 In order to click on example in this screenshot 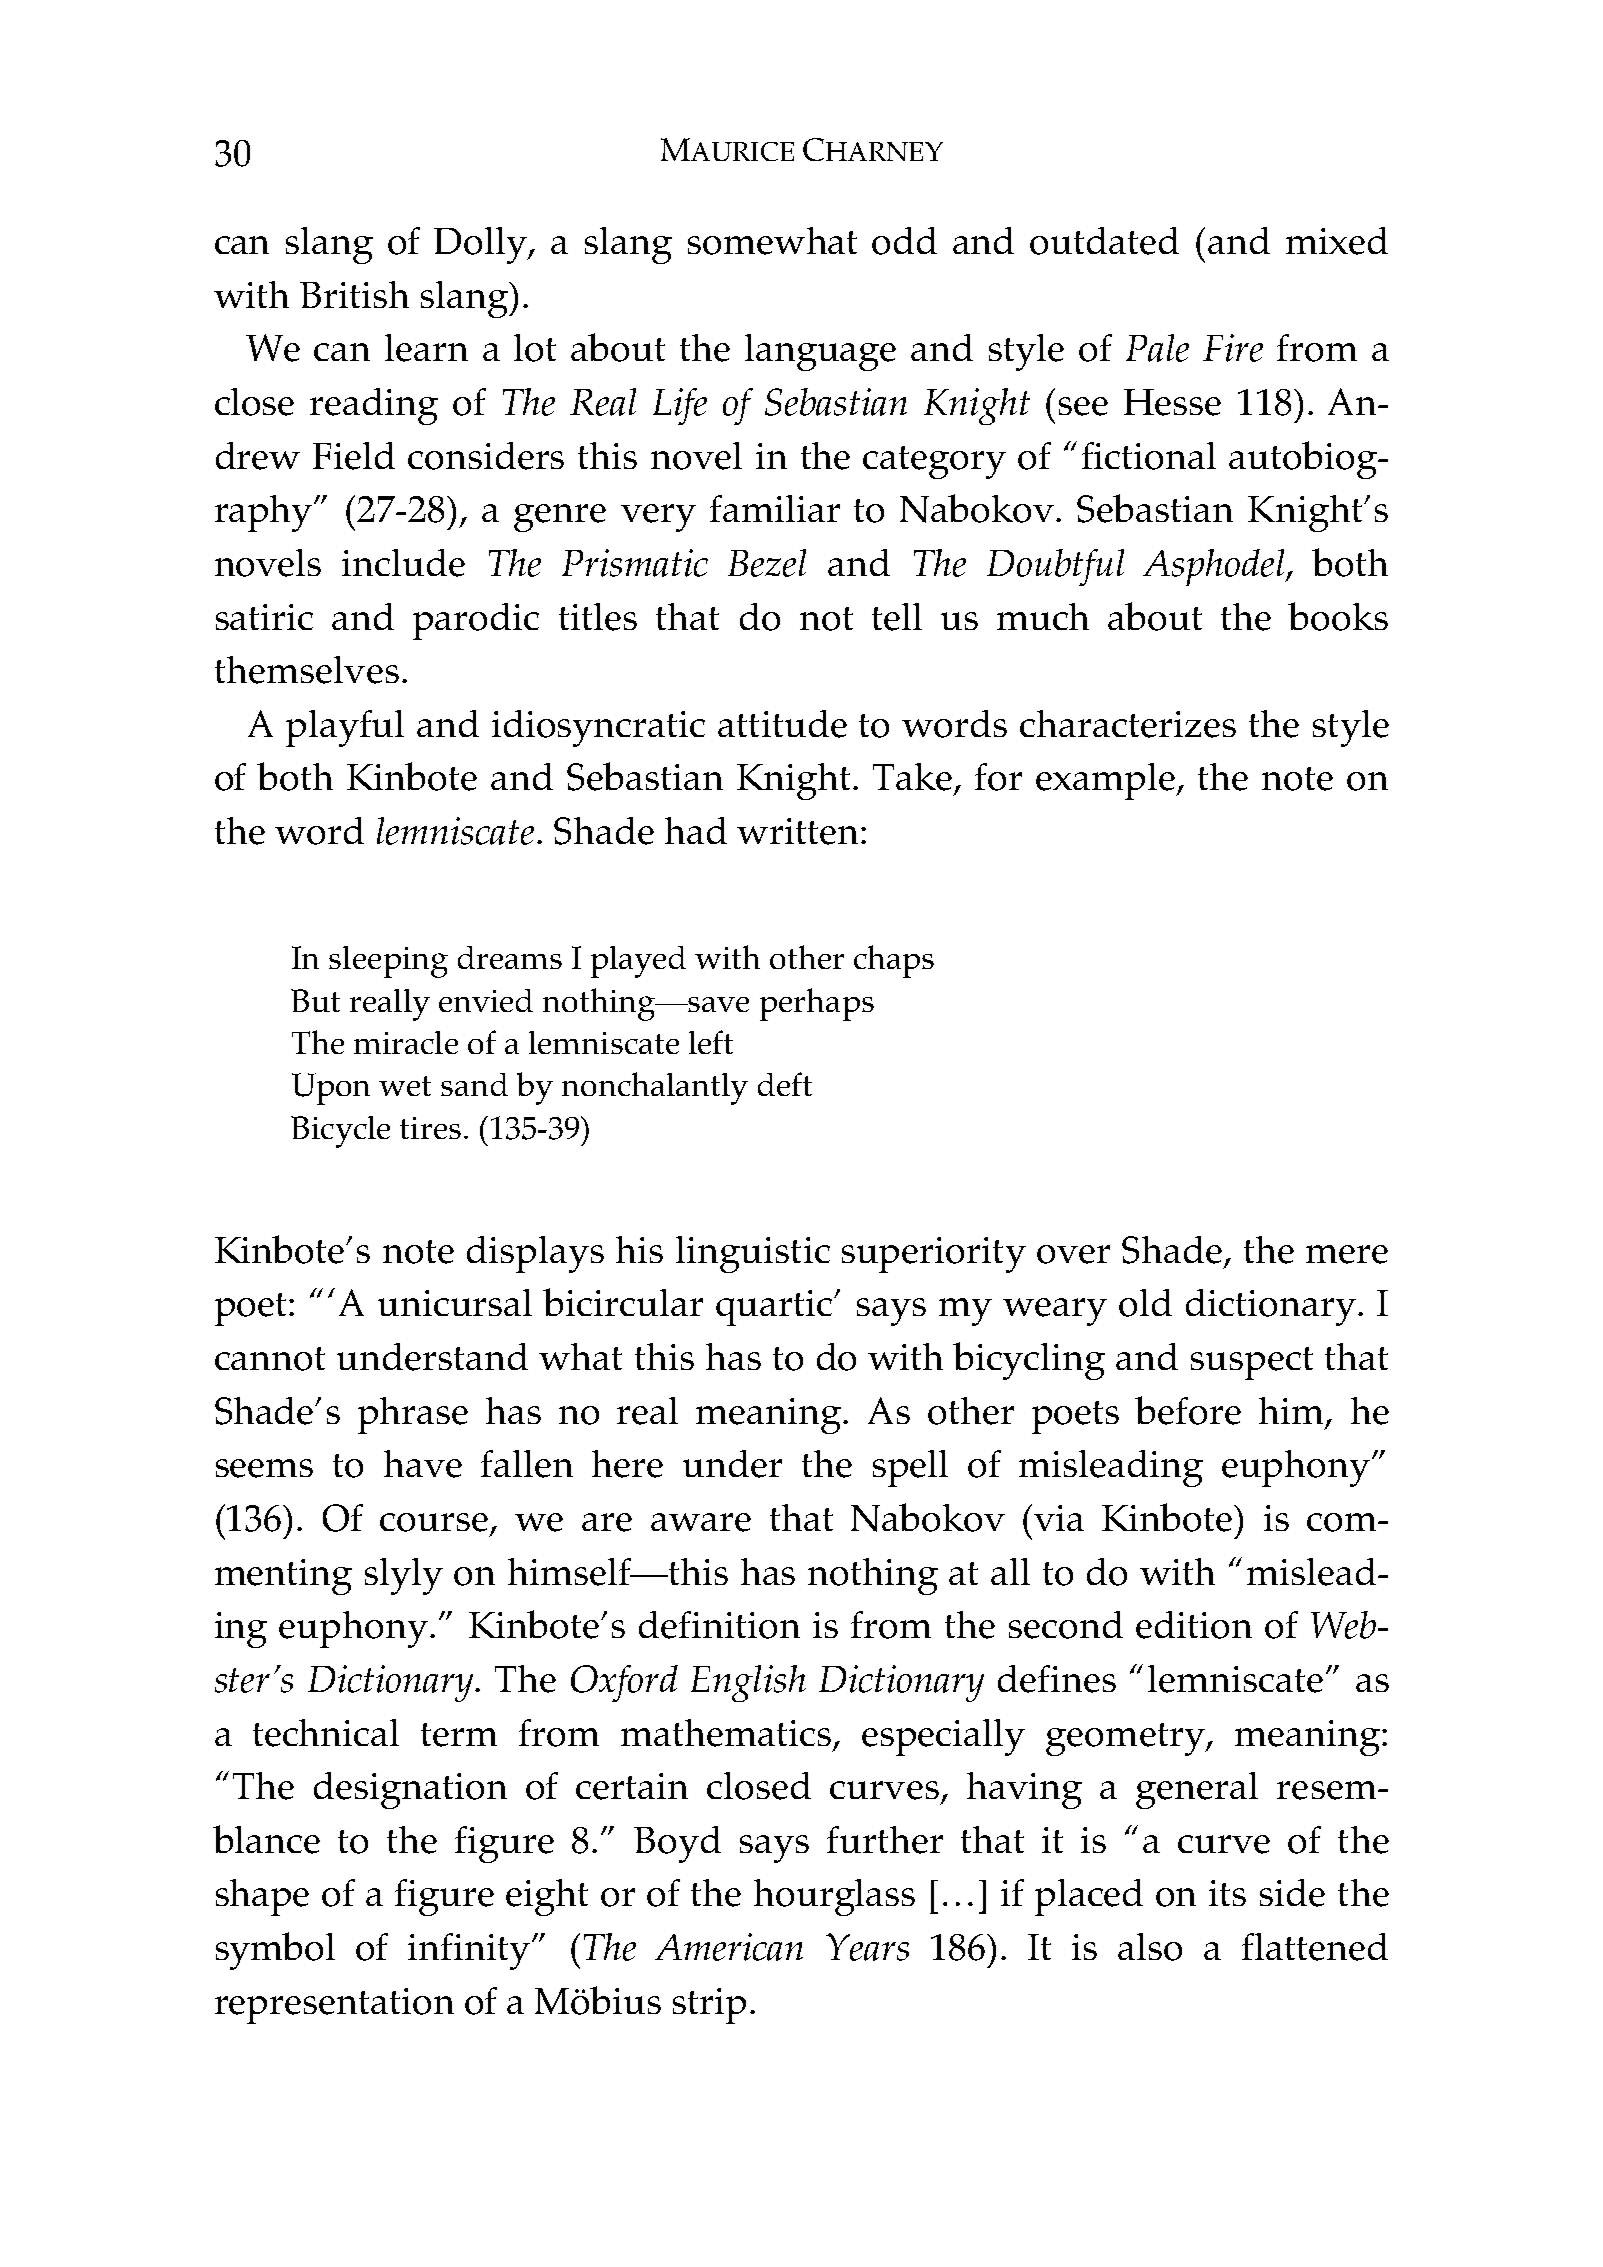, I will do `click(1106, 781)`.
